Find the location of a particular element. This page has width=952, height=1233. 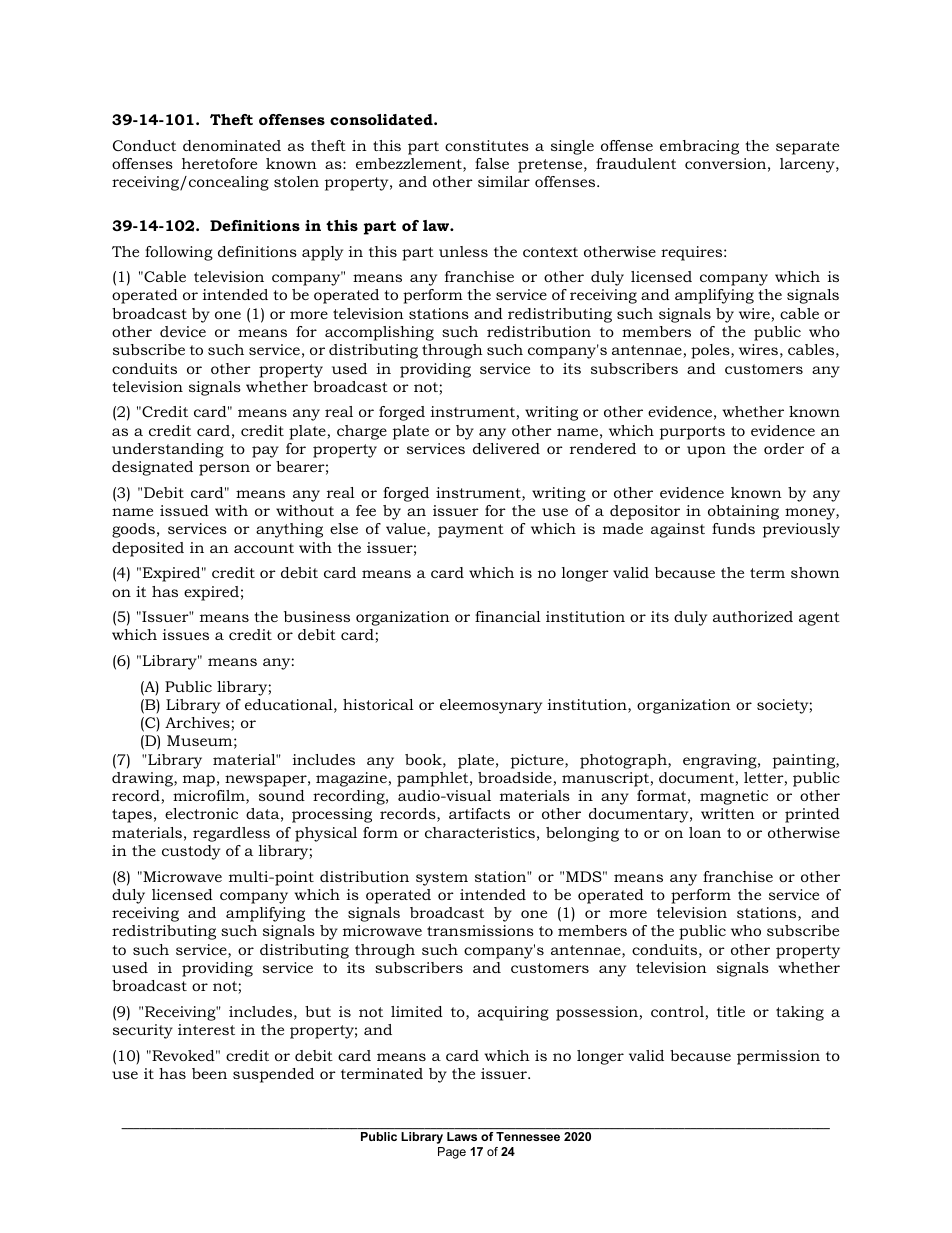

authorized is located at coordinates (753, 616).
